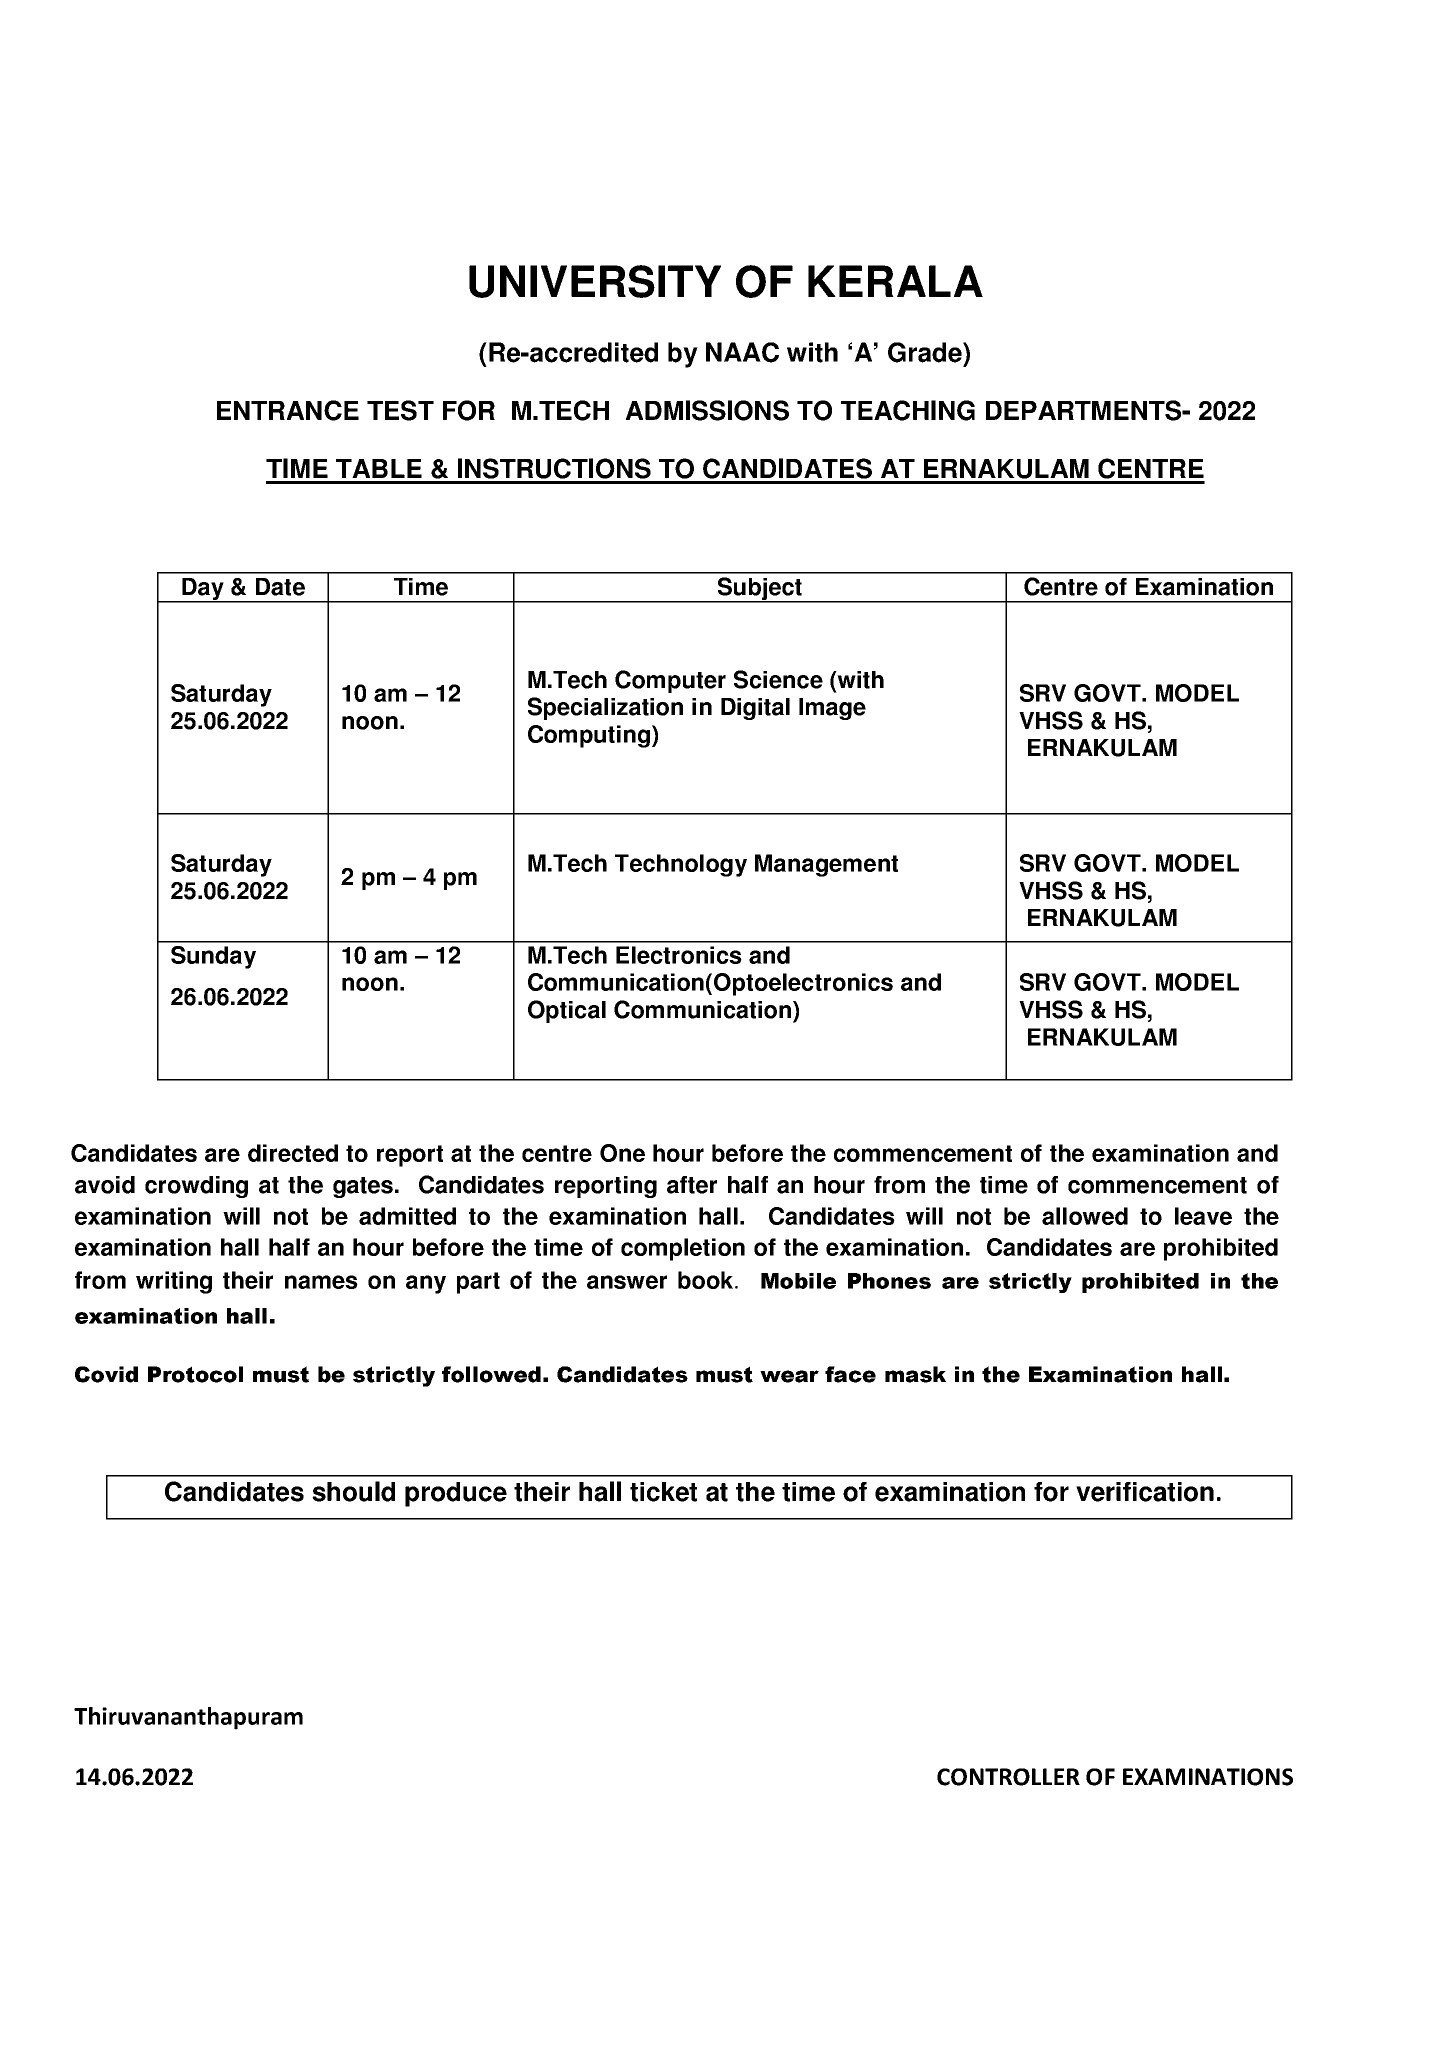 The width and height of the image is (1448, 2050). What do you see at coordinates (288, 410) in the image?
I see `ENTRANCE` at bounding box center [288, 410].
